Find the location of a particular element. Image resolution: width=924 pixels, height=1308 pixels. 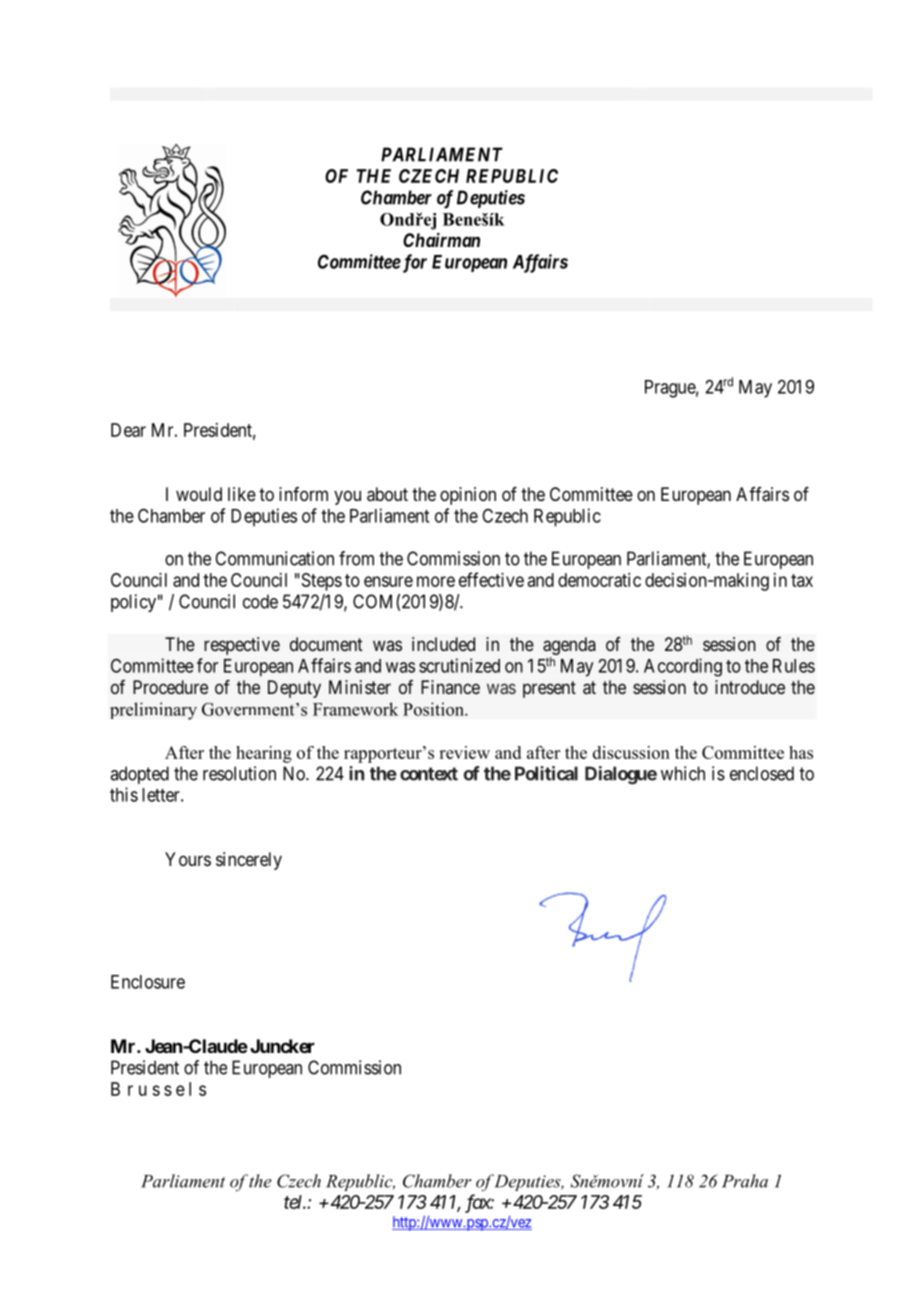

Juncker is located at coordinates (282, 1046).
